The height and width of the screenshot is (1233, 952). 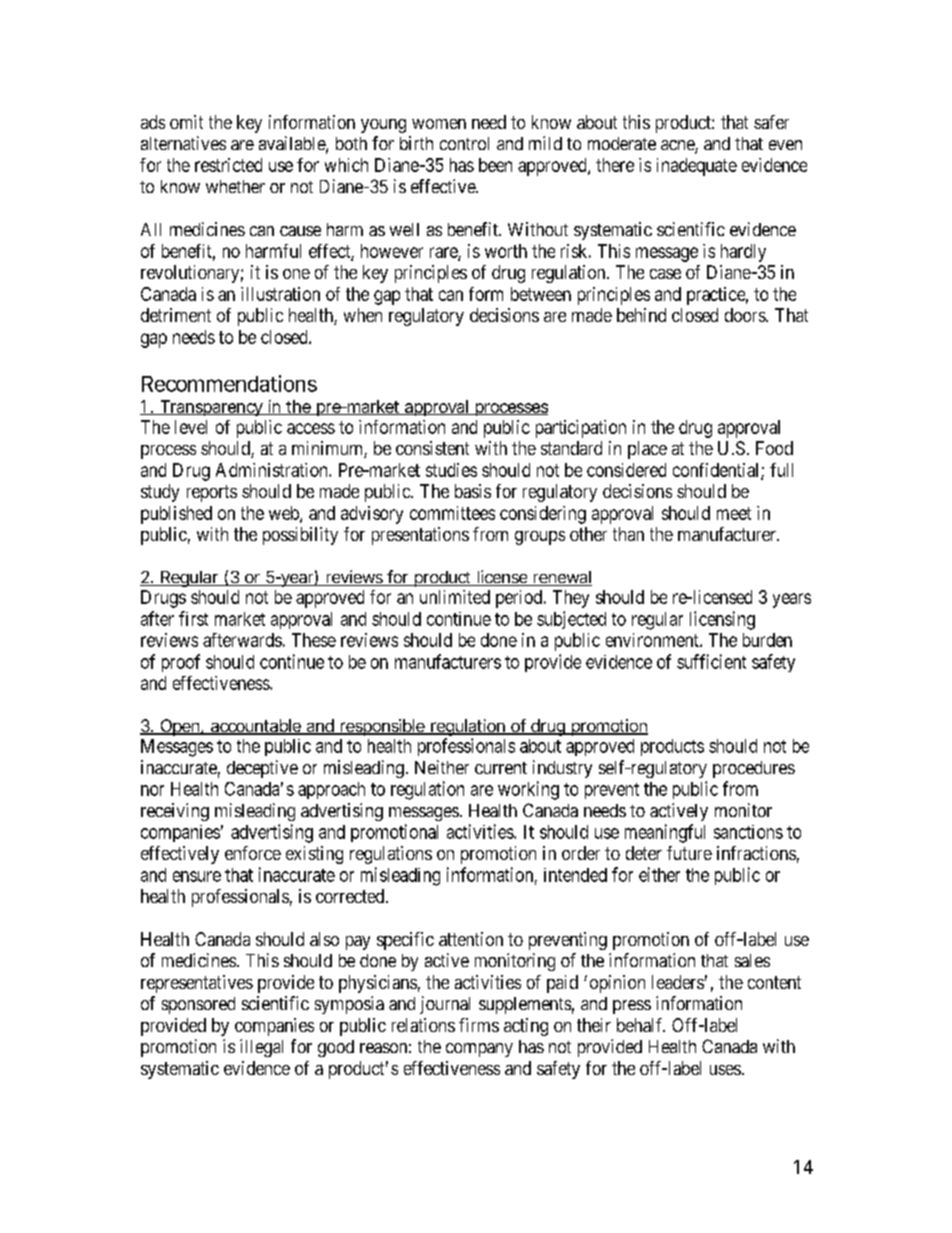 What do you see at coordinates (754, 769) in the screenshot?
I see `procedures` at bounding box center [754, 769].
